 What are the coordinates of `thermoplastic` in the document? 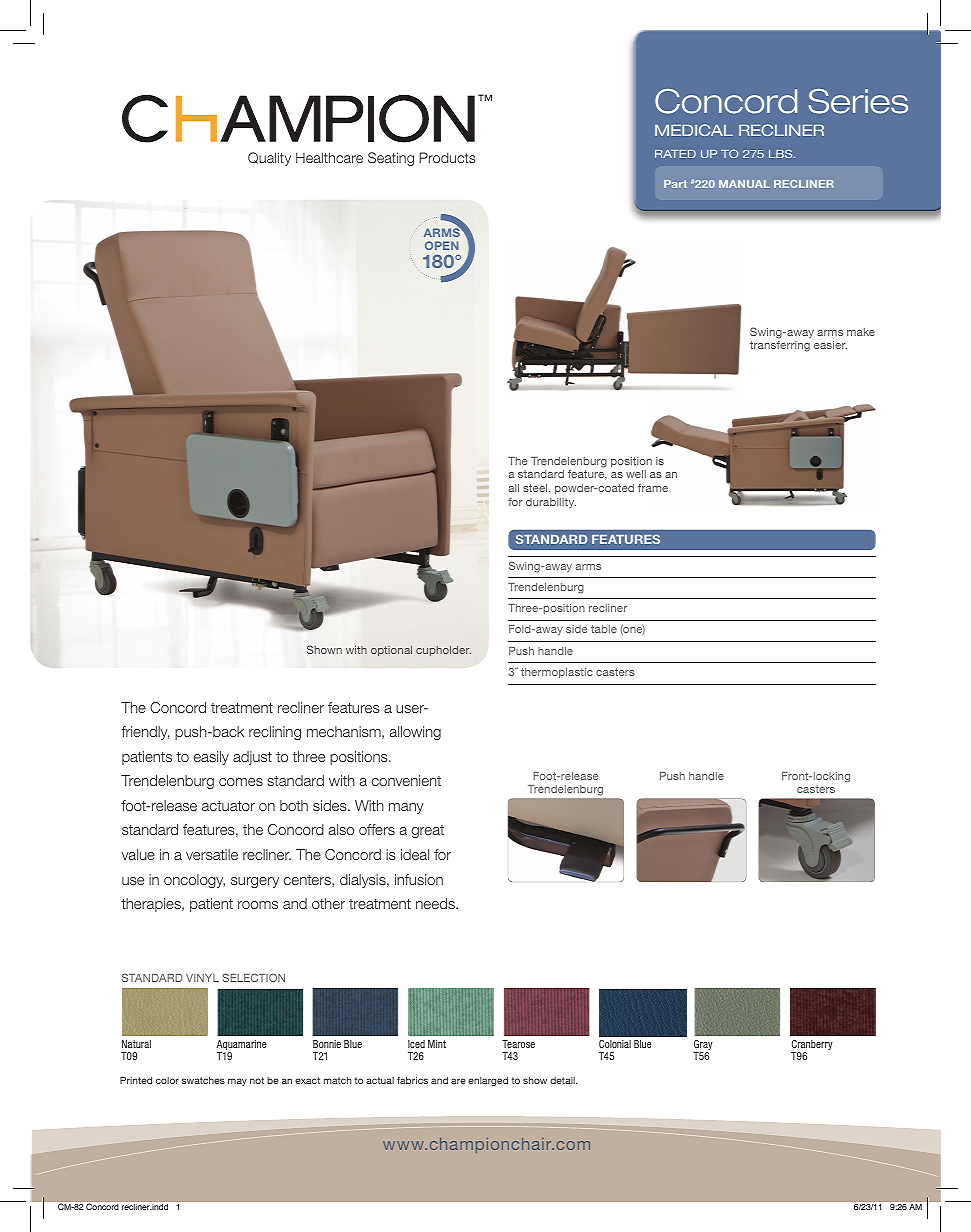 It's located at (557, 673).
